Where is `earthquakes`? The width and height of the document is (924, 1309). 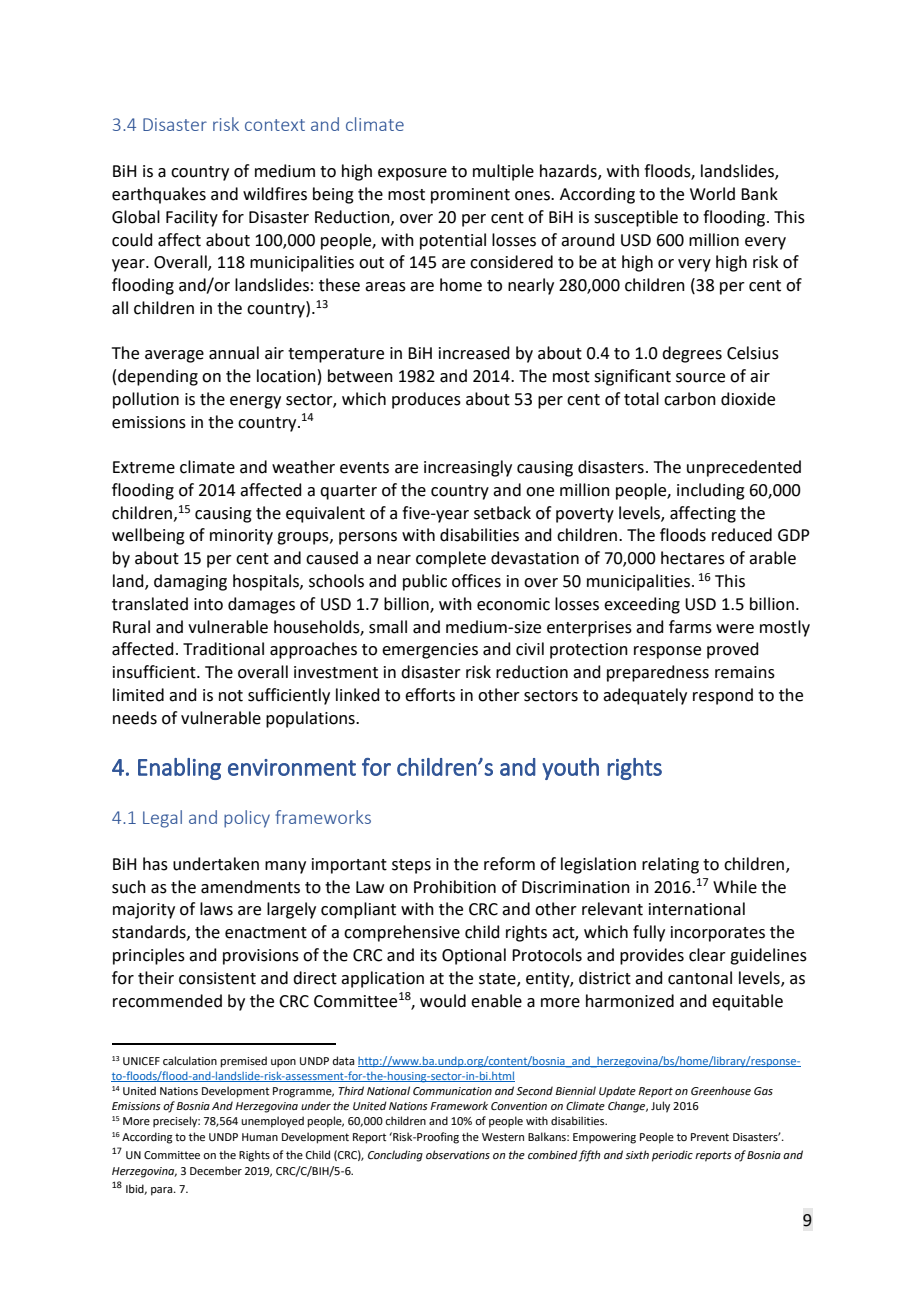 earthquakes is located at coordinates (159, 195).
